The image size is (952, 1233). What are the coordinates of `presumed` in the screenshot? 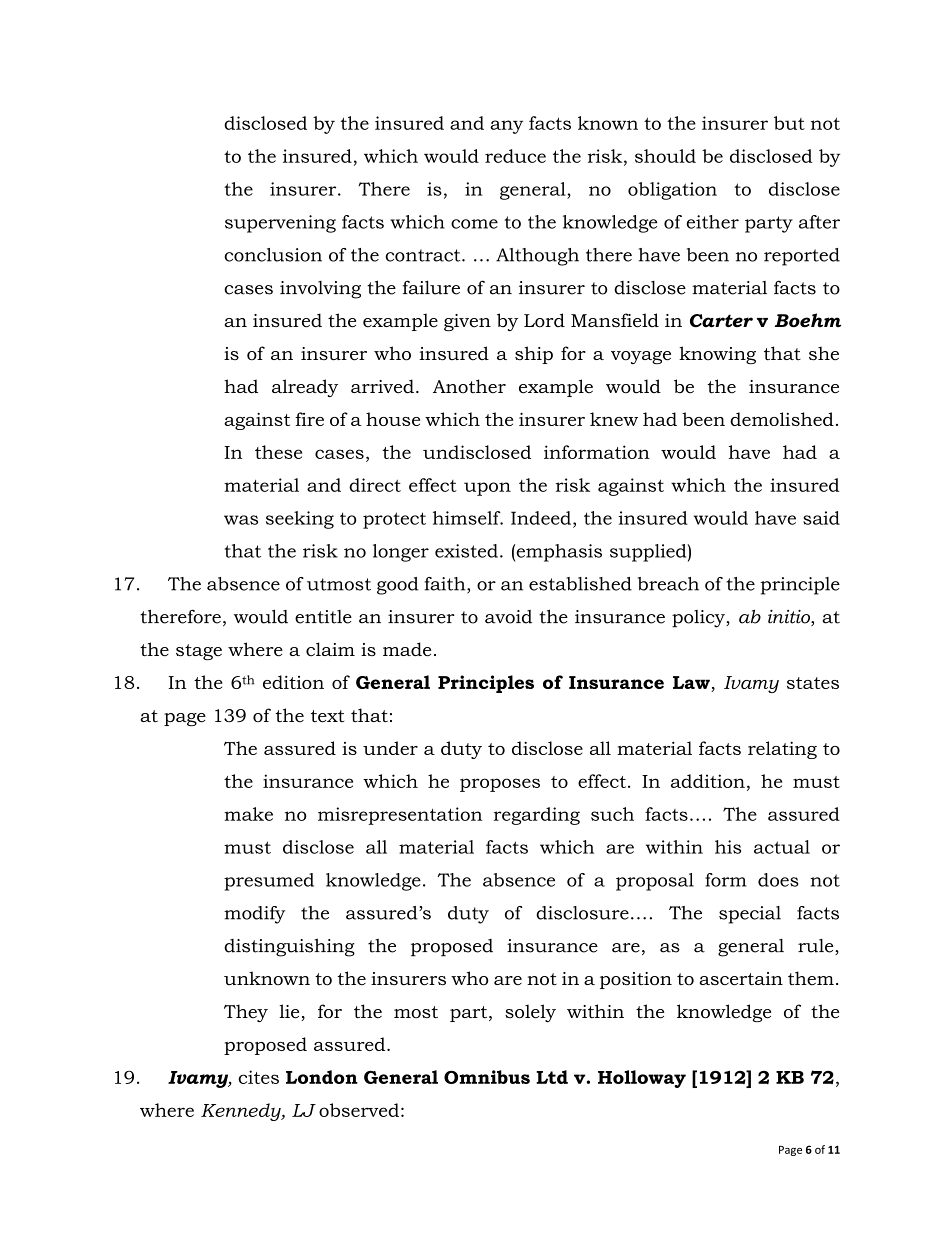 It's located at (269, 882).
